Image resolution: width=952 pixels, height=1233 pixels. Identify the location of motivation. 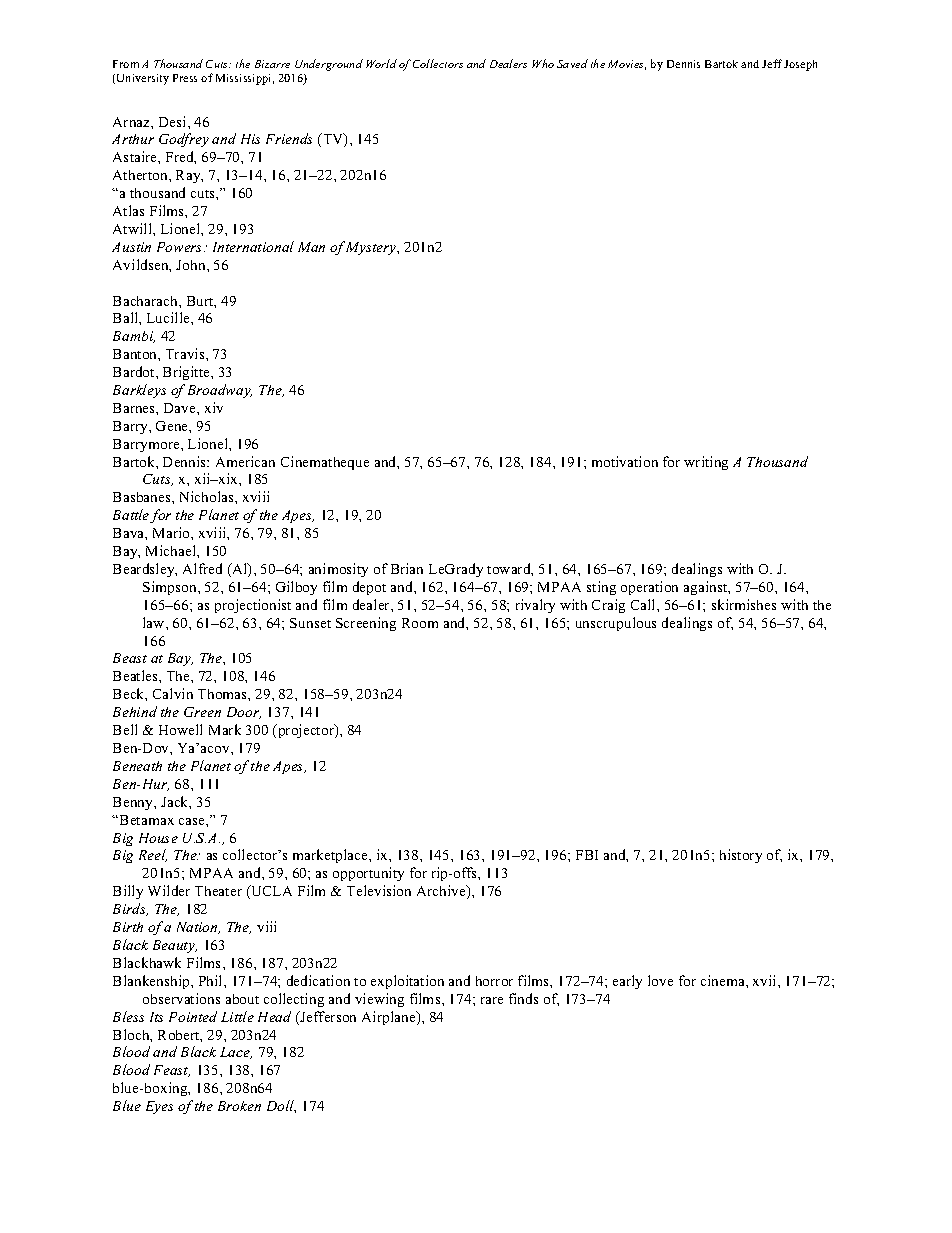
(625, 461).
